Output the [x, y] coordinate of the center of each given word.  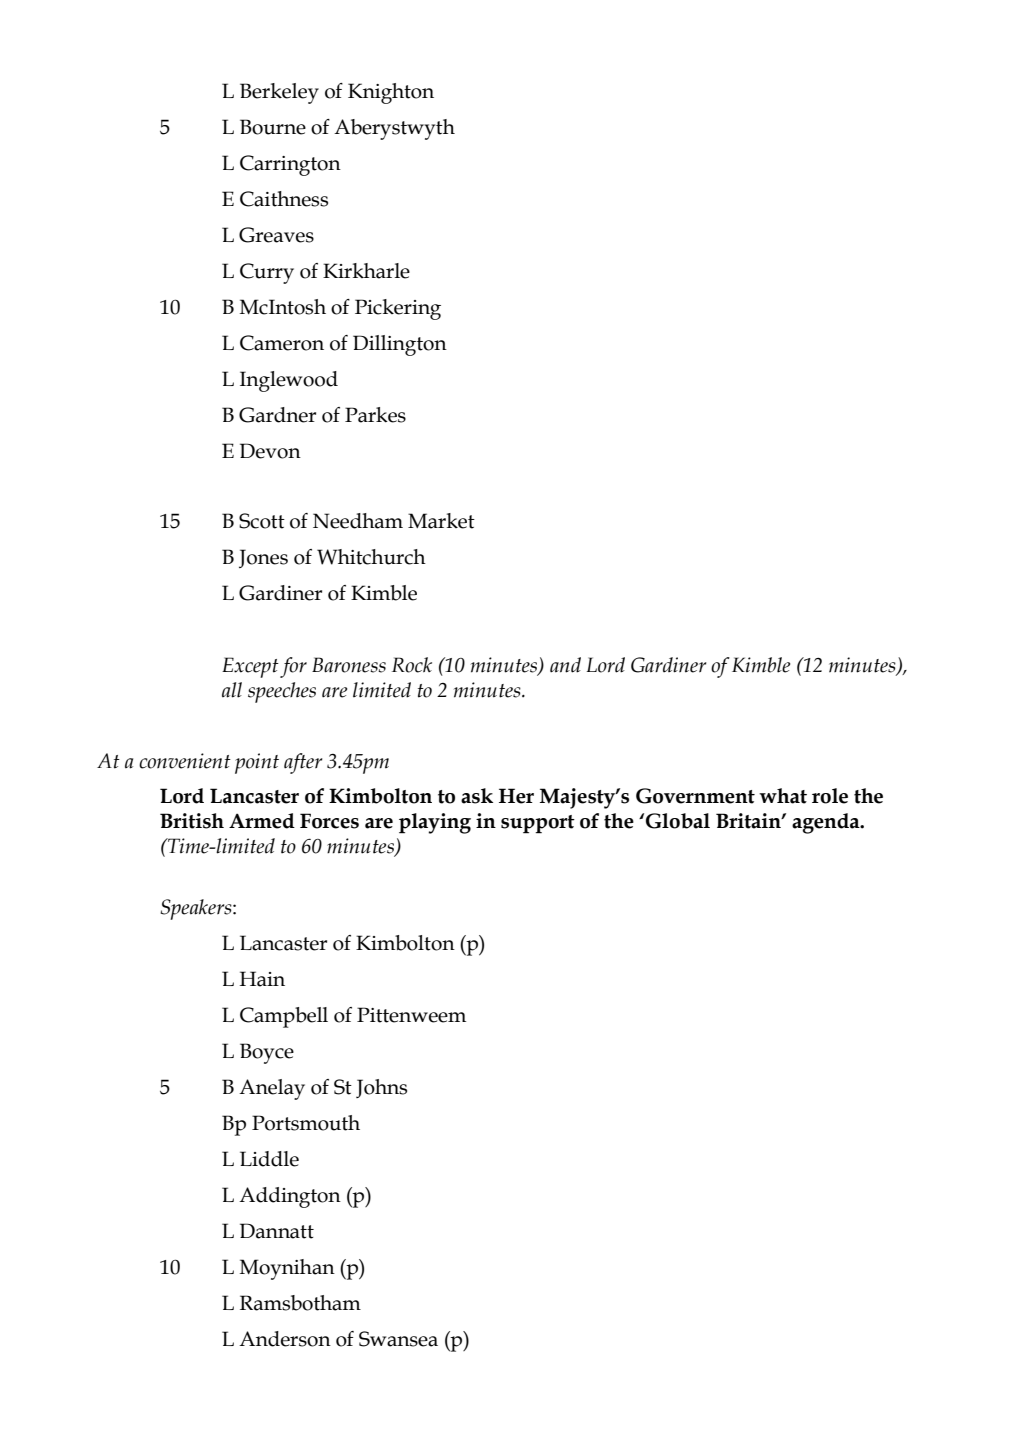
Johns [381, 1088]
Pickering [398, 309]
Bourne [273, 127]
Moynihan [287, 1269]
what [783, 796]
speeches [282, 692]
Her [516, 796]
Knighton [391, 93]
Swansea [398, 1339]
